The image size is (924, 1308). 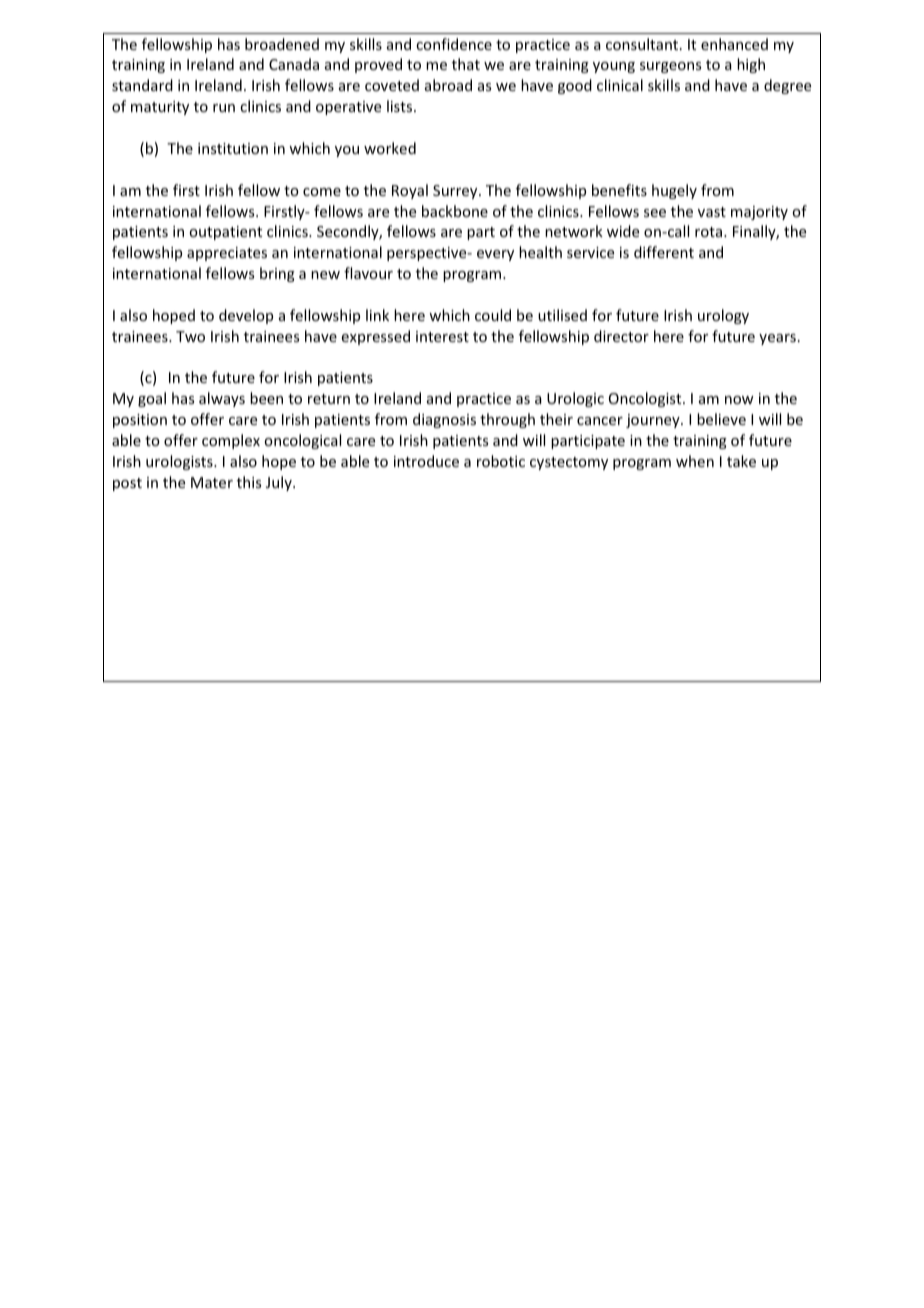 What do you see at coordinates (540, 252) in the page?
I see `health` at bounding box center [540, 252].
